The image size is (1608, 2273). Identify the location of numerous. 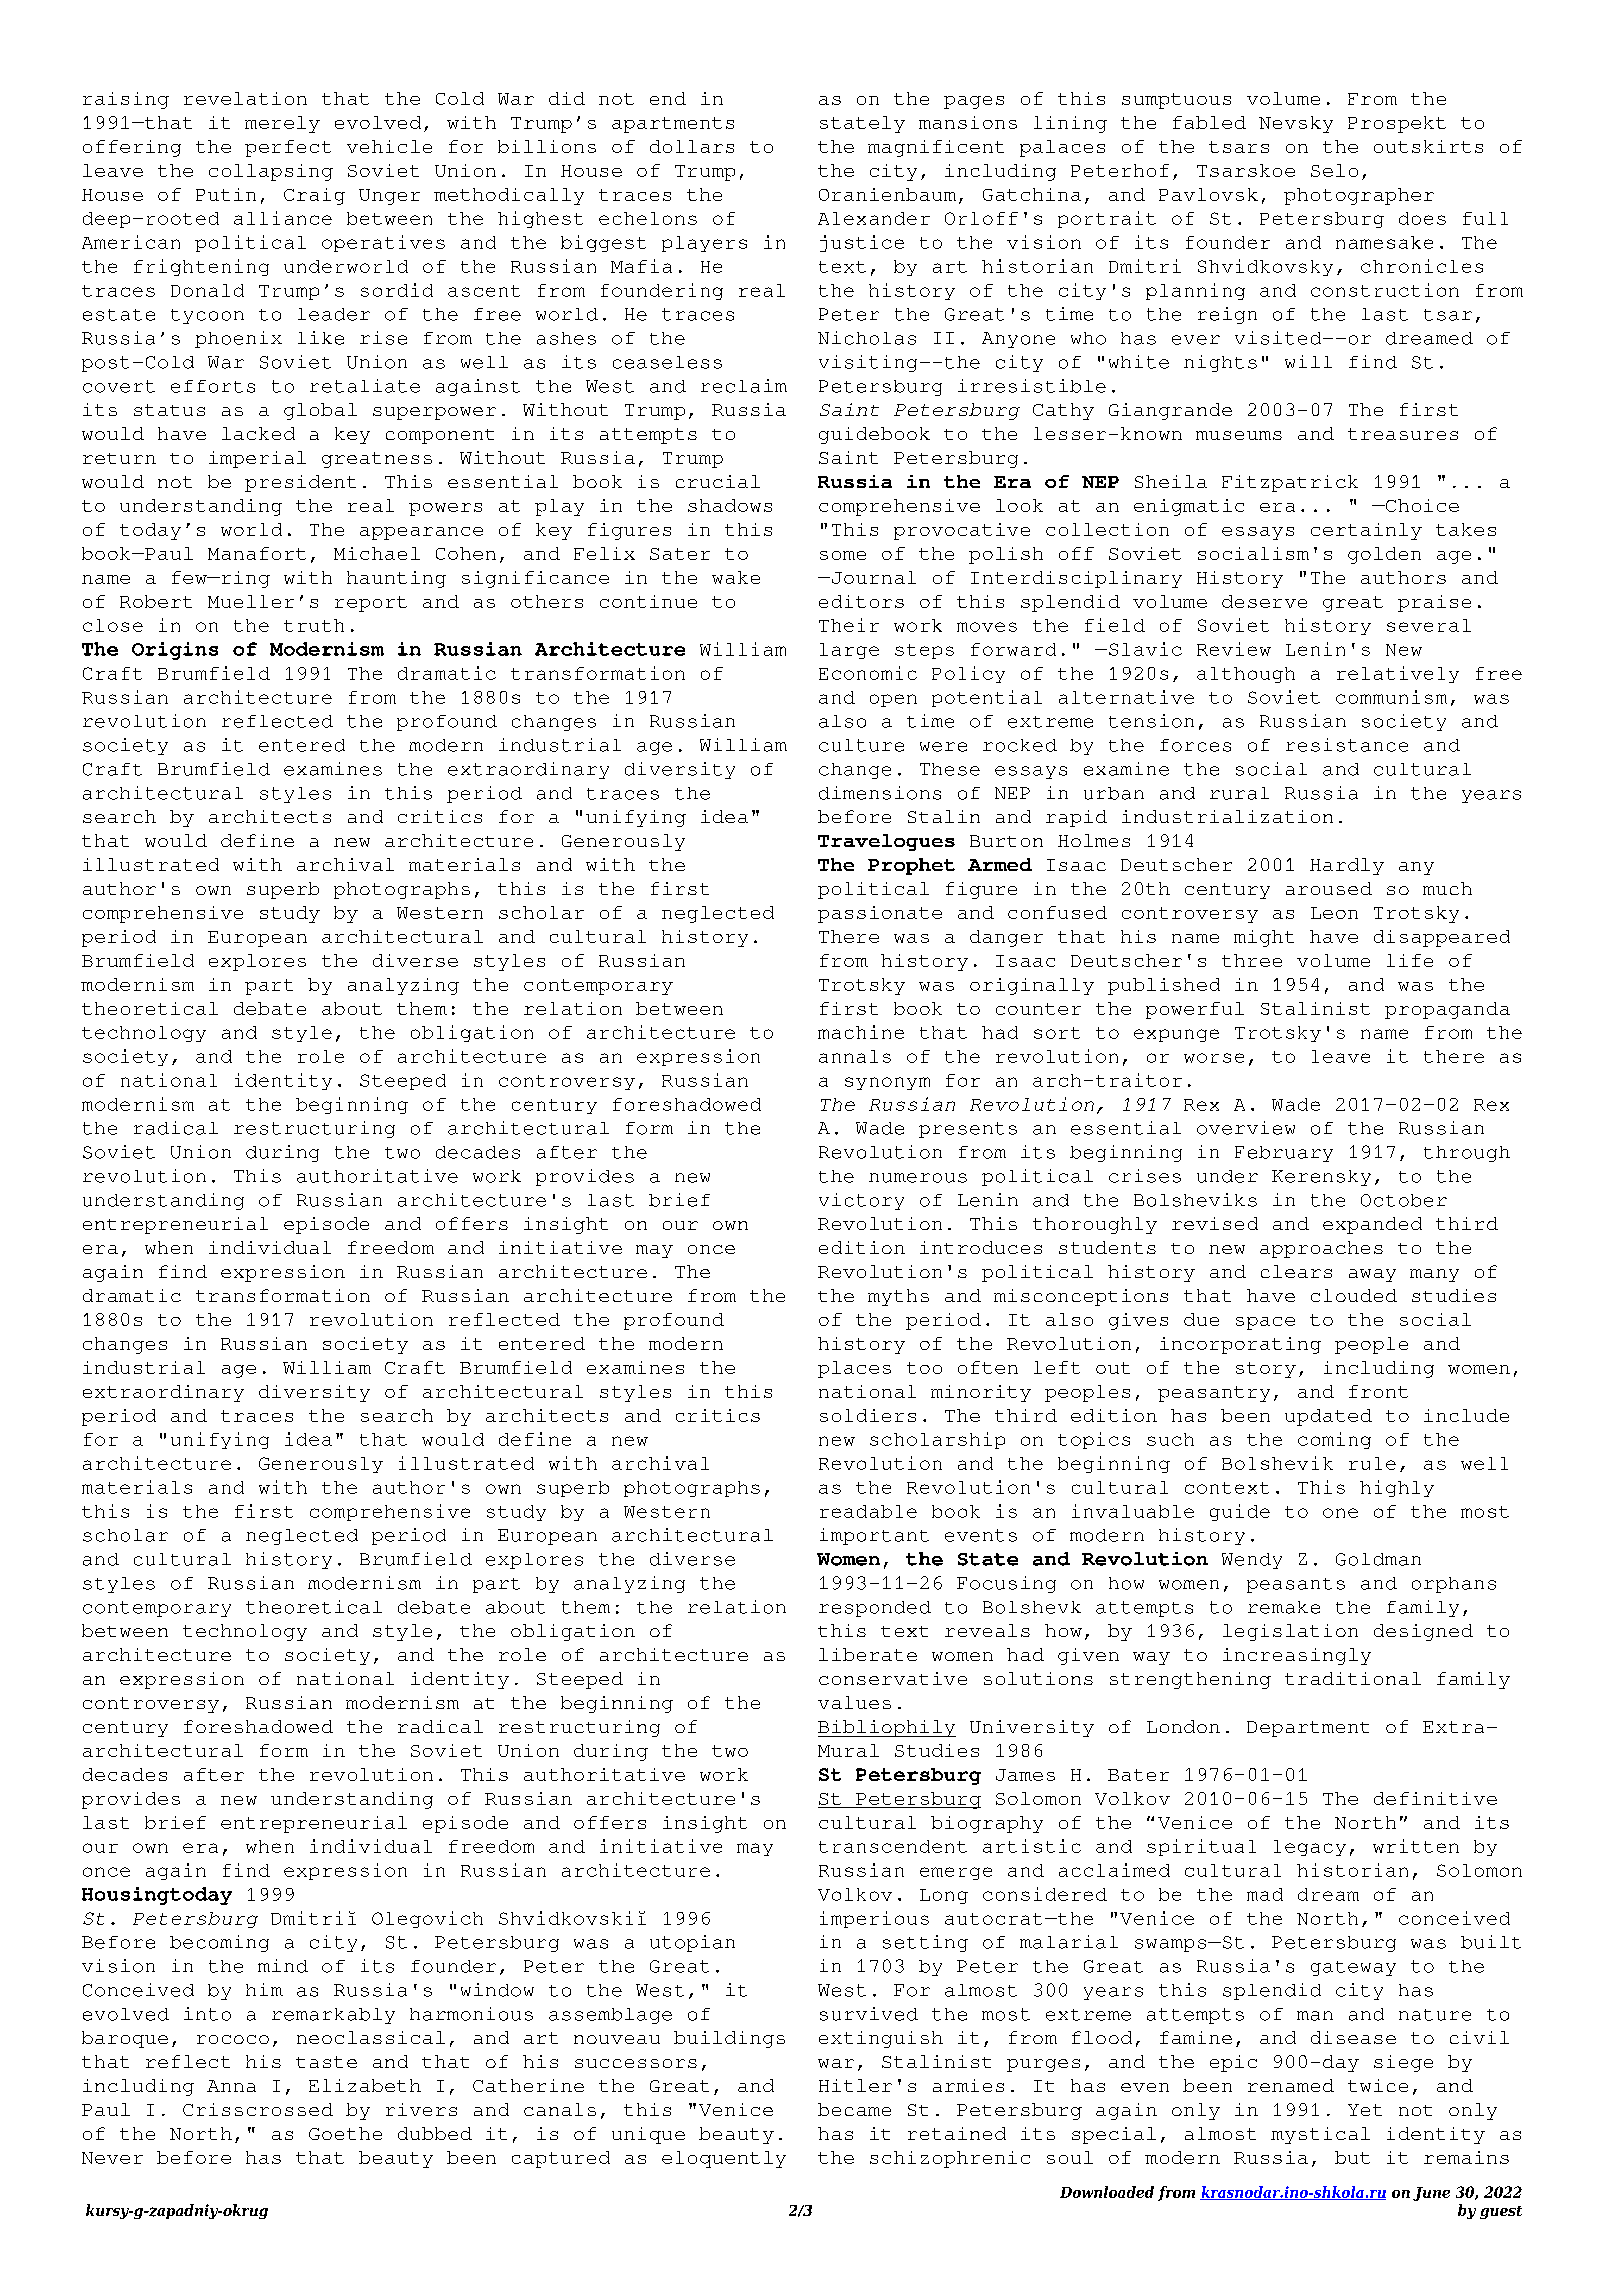
(918, 1178).
